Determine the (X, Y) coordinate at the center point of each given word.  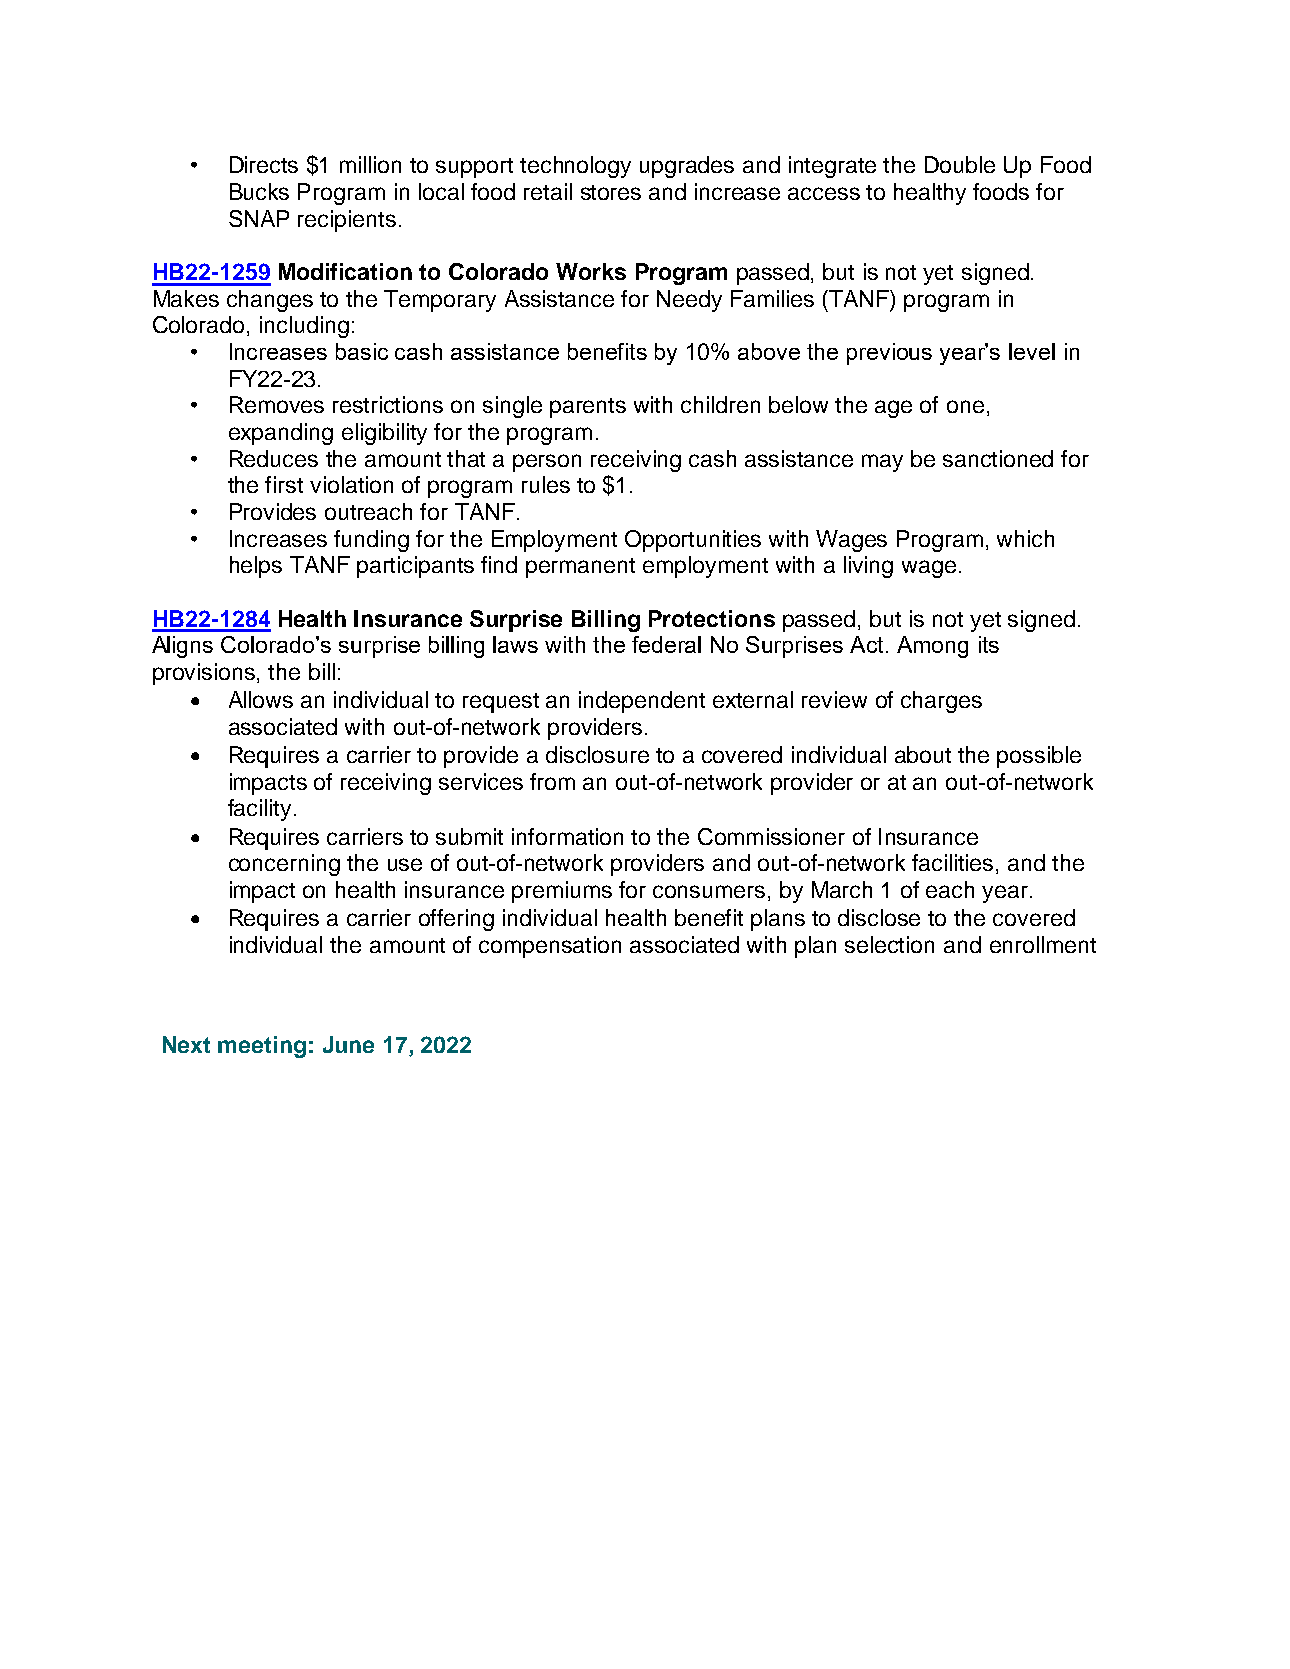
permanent (580, 568)
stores (611, 192)
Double (960, 164)
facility (259, 810)
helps (256, 567)
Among (932, 647)
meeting (262, 1047)
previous (889, 354)
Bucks (259, 191)
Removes (277, 404)
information (567, 836)
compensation (550, 947)
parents (588, 408)
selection (889, 944)
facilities (952, 862)
